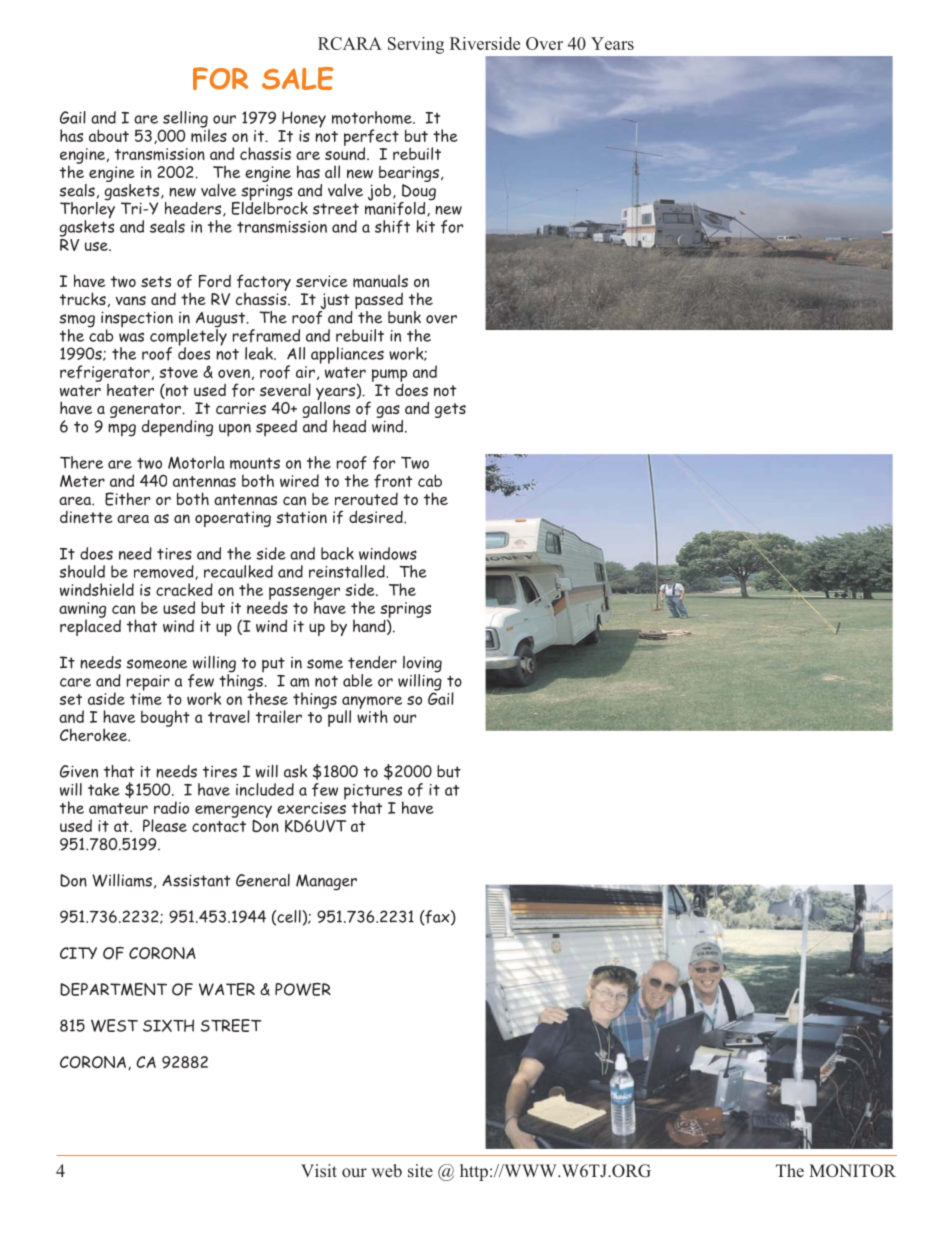 The width and height of the image is (952, 1233). Describe the element at coordinates (168, 1025) in the image. I see `SIXTH` at that location.
